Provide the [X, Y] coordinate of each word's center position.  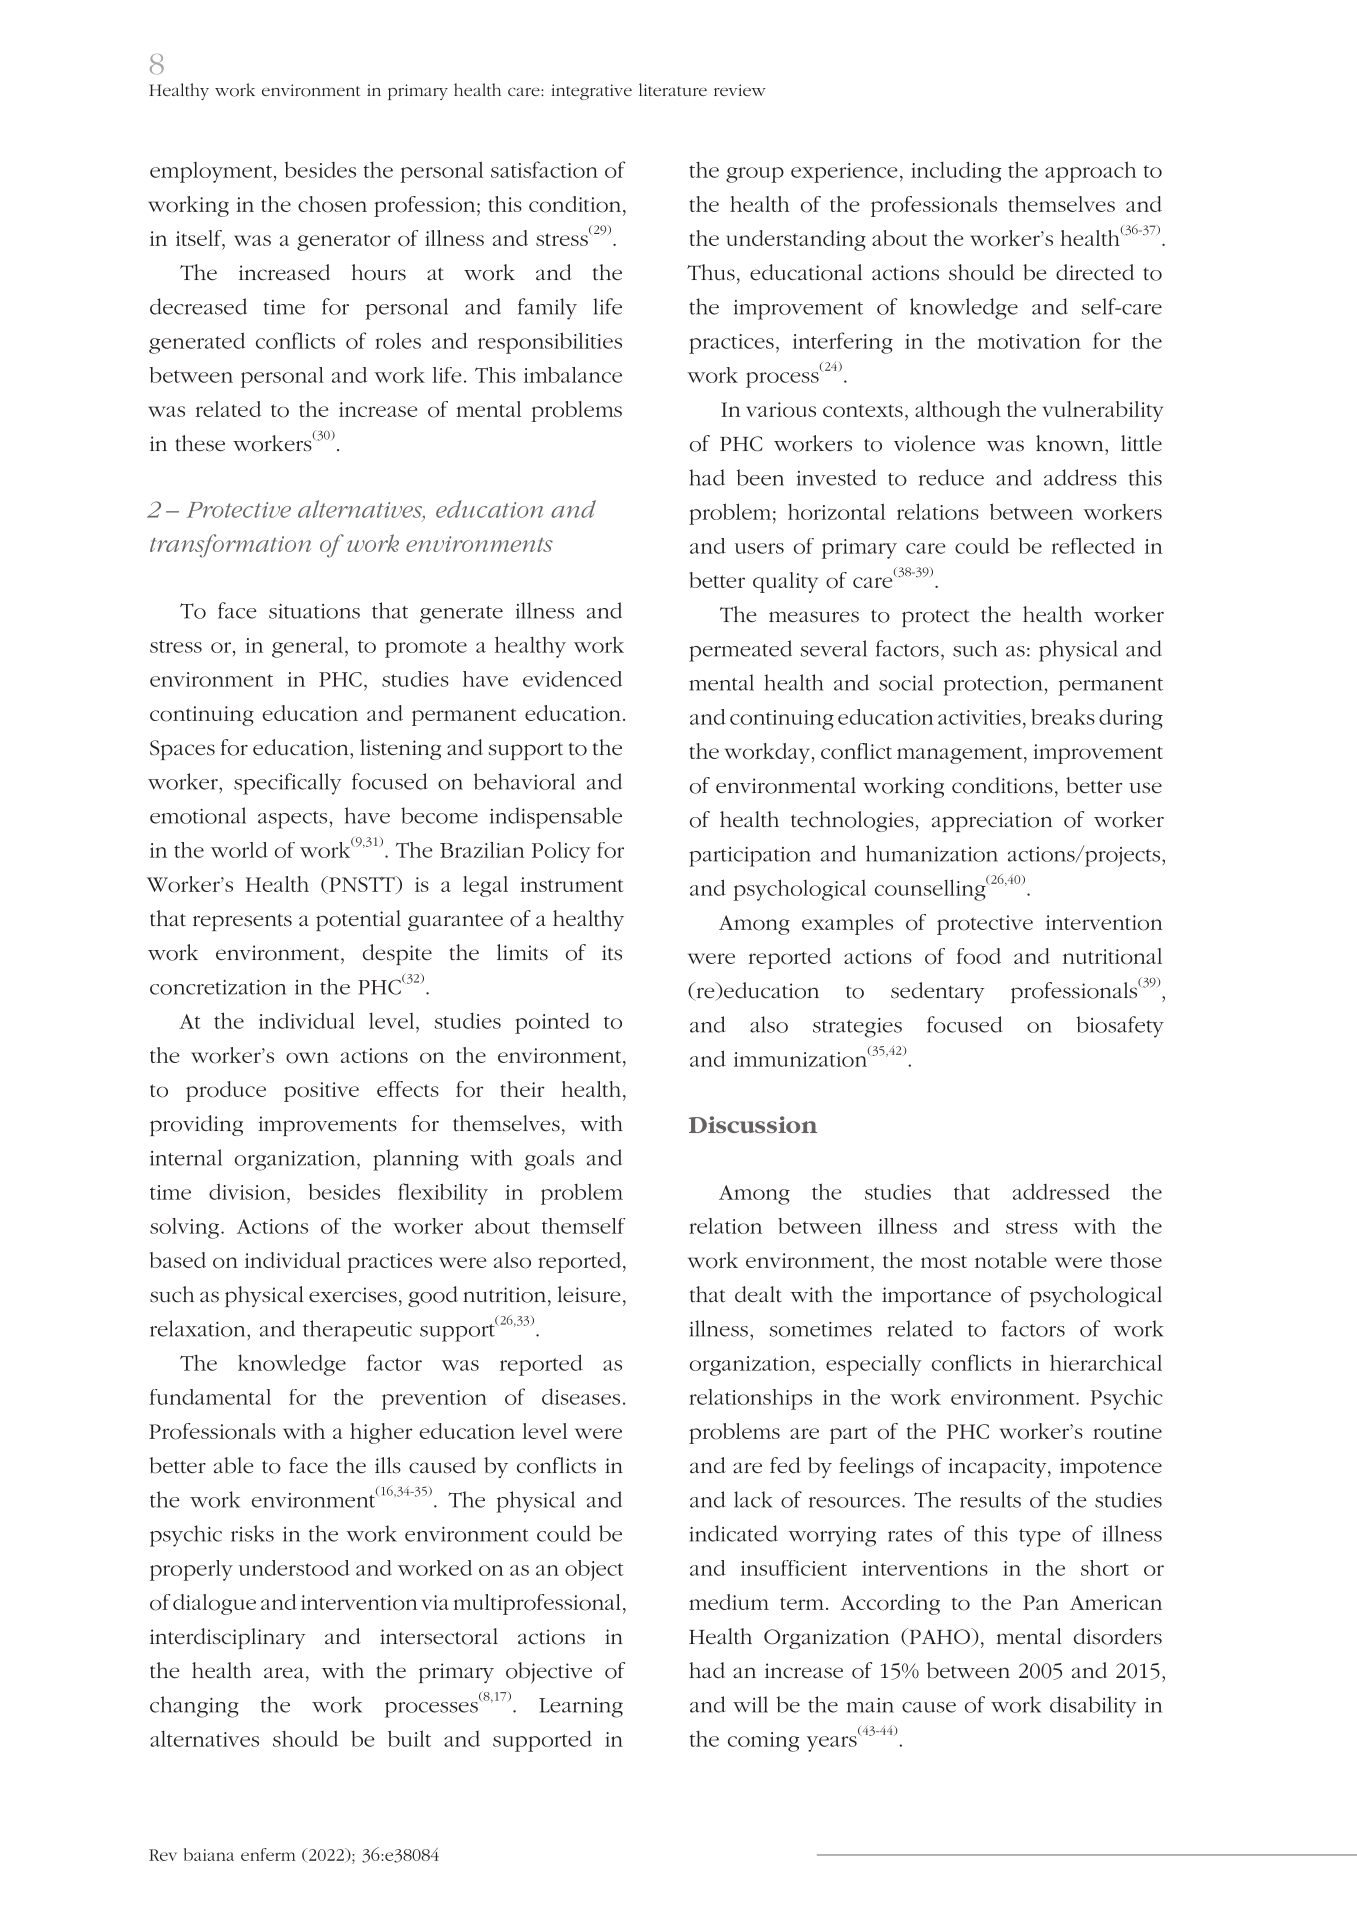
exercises [353, 1295]
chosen [332, 204]
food [979, 956]
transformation [230, 546]
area [284, 1673]
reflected [1093, 546]
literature [673, 89]
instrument [572, 884]
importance [936, 1297]
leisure [589, 1294]
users [759, 548]
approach [1090, 172]
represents [242, 922]
